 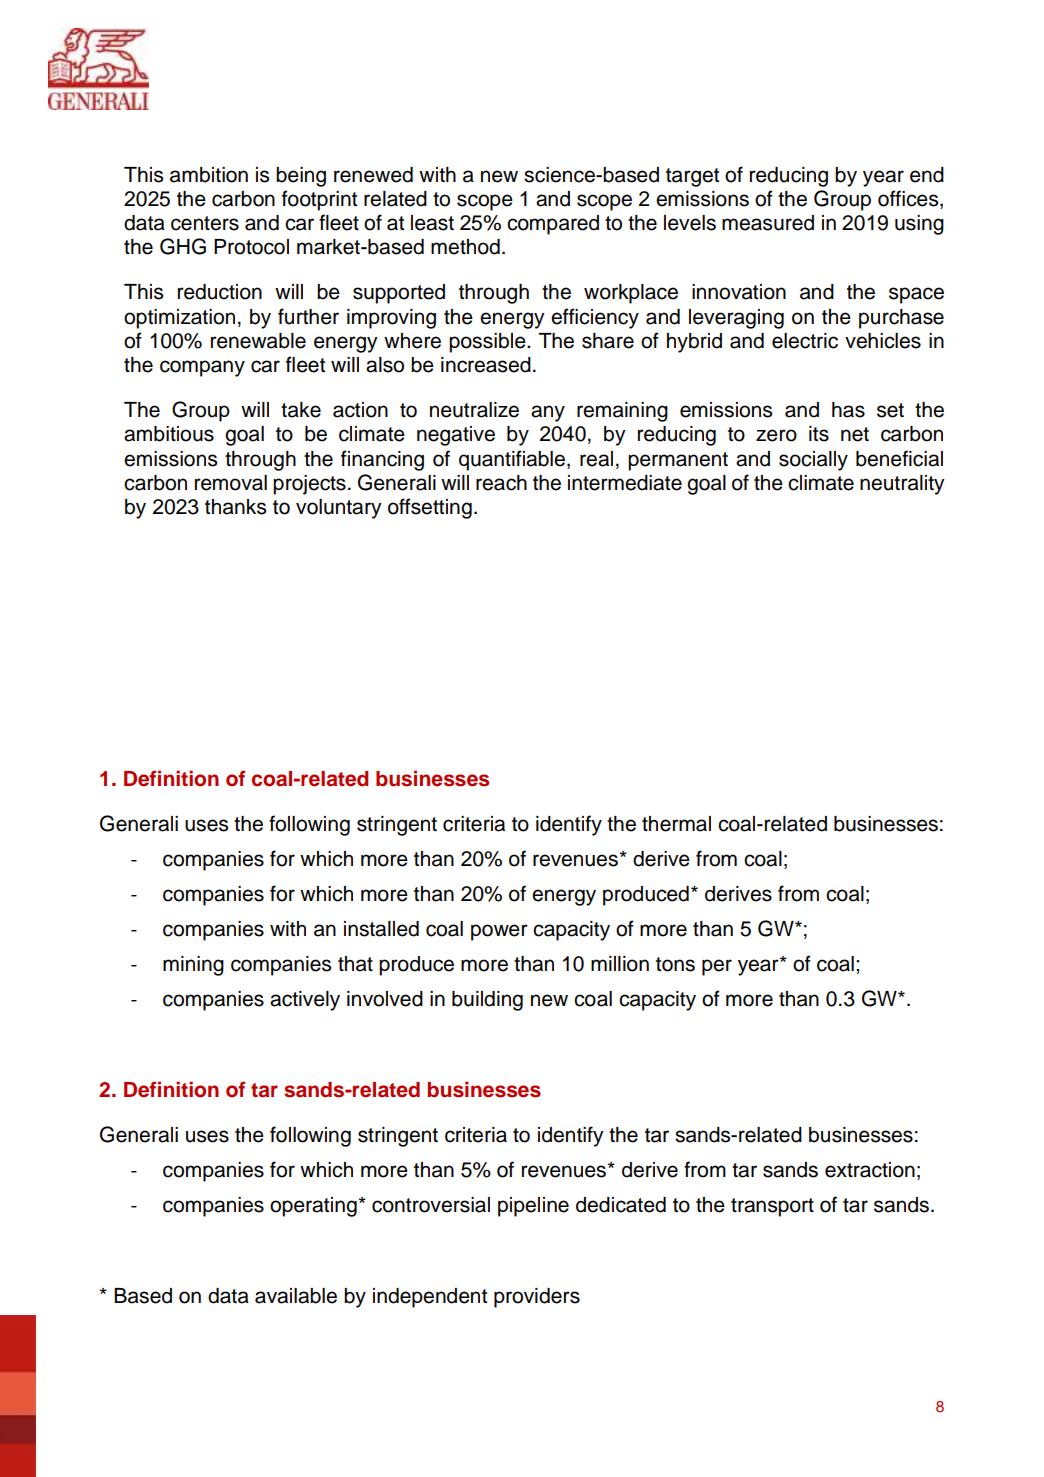 I want to click on available, so click(x=296, y=1296).
